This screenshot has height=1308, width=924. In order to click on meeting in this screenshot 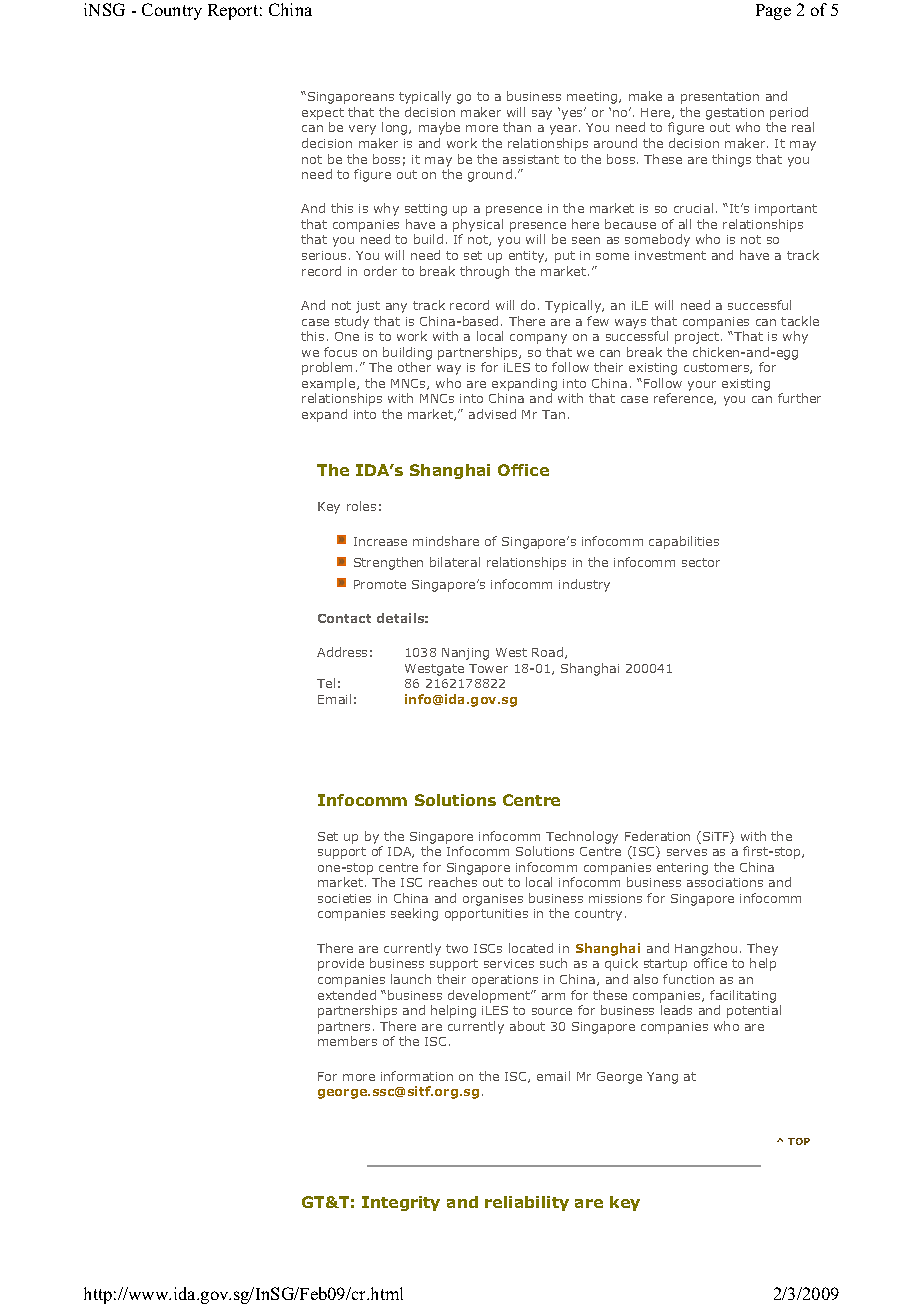, I will do `click(593, 98)`.
